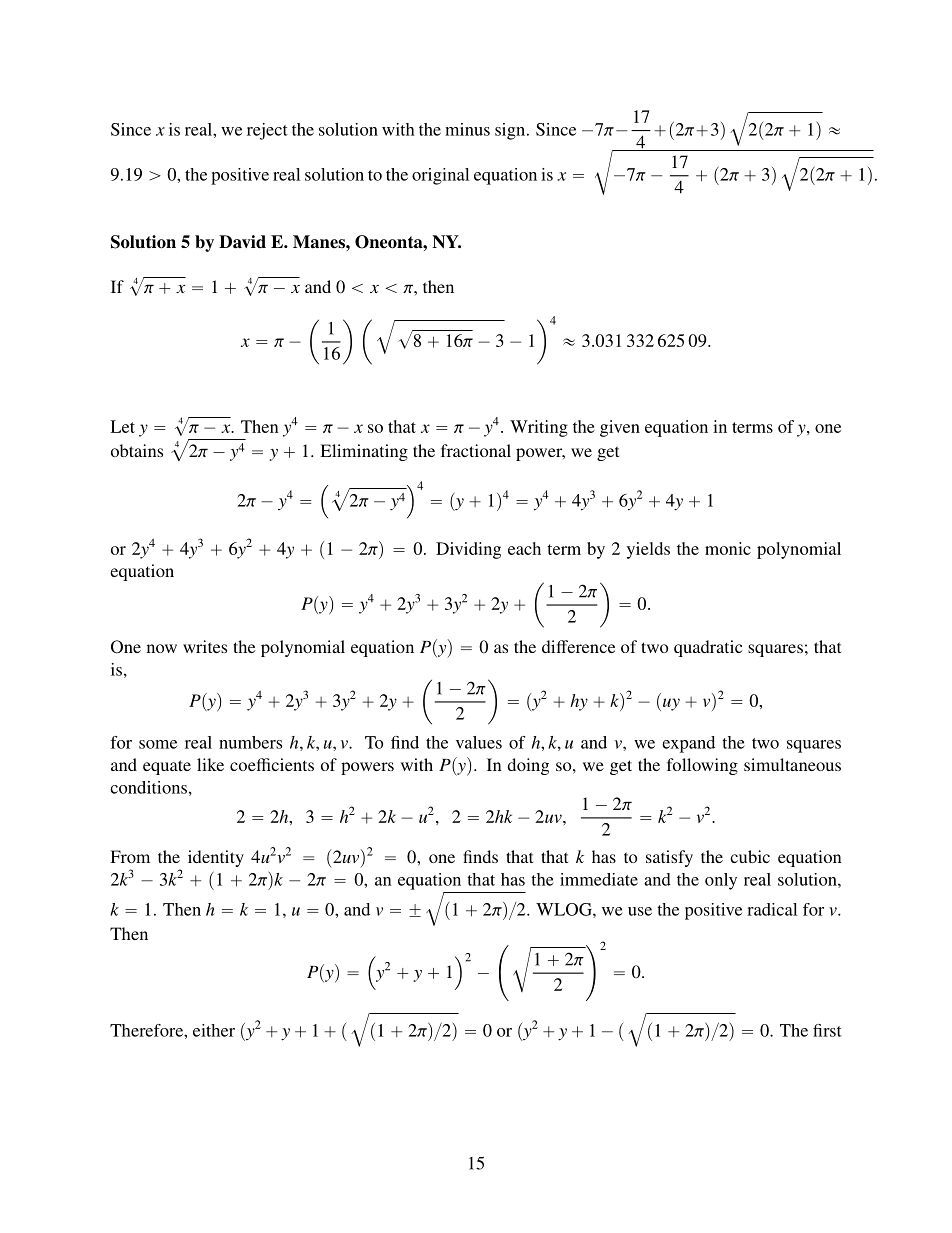  I want to click on use, so click(640, 911).
